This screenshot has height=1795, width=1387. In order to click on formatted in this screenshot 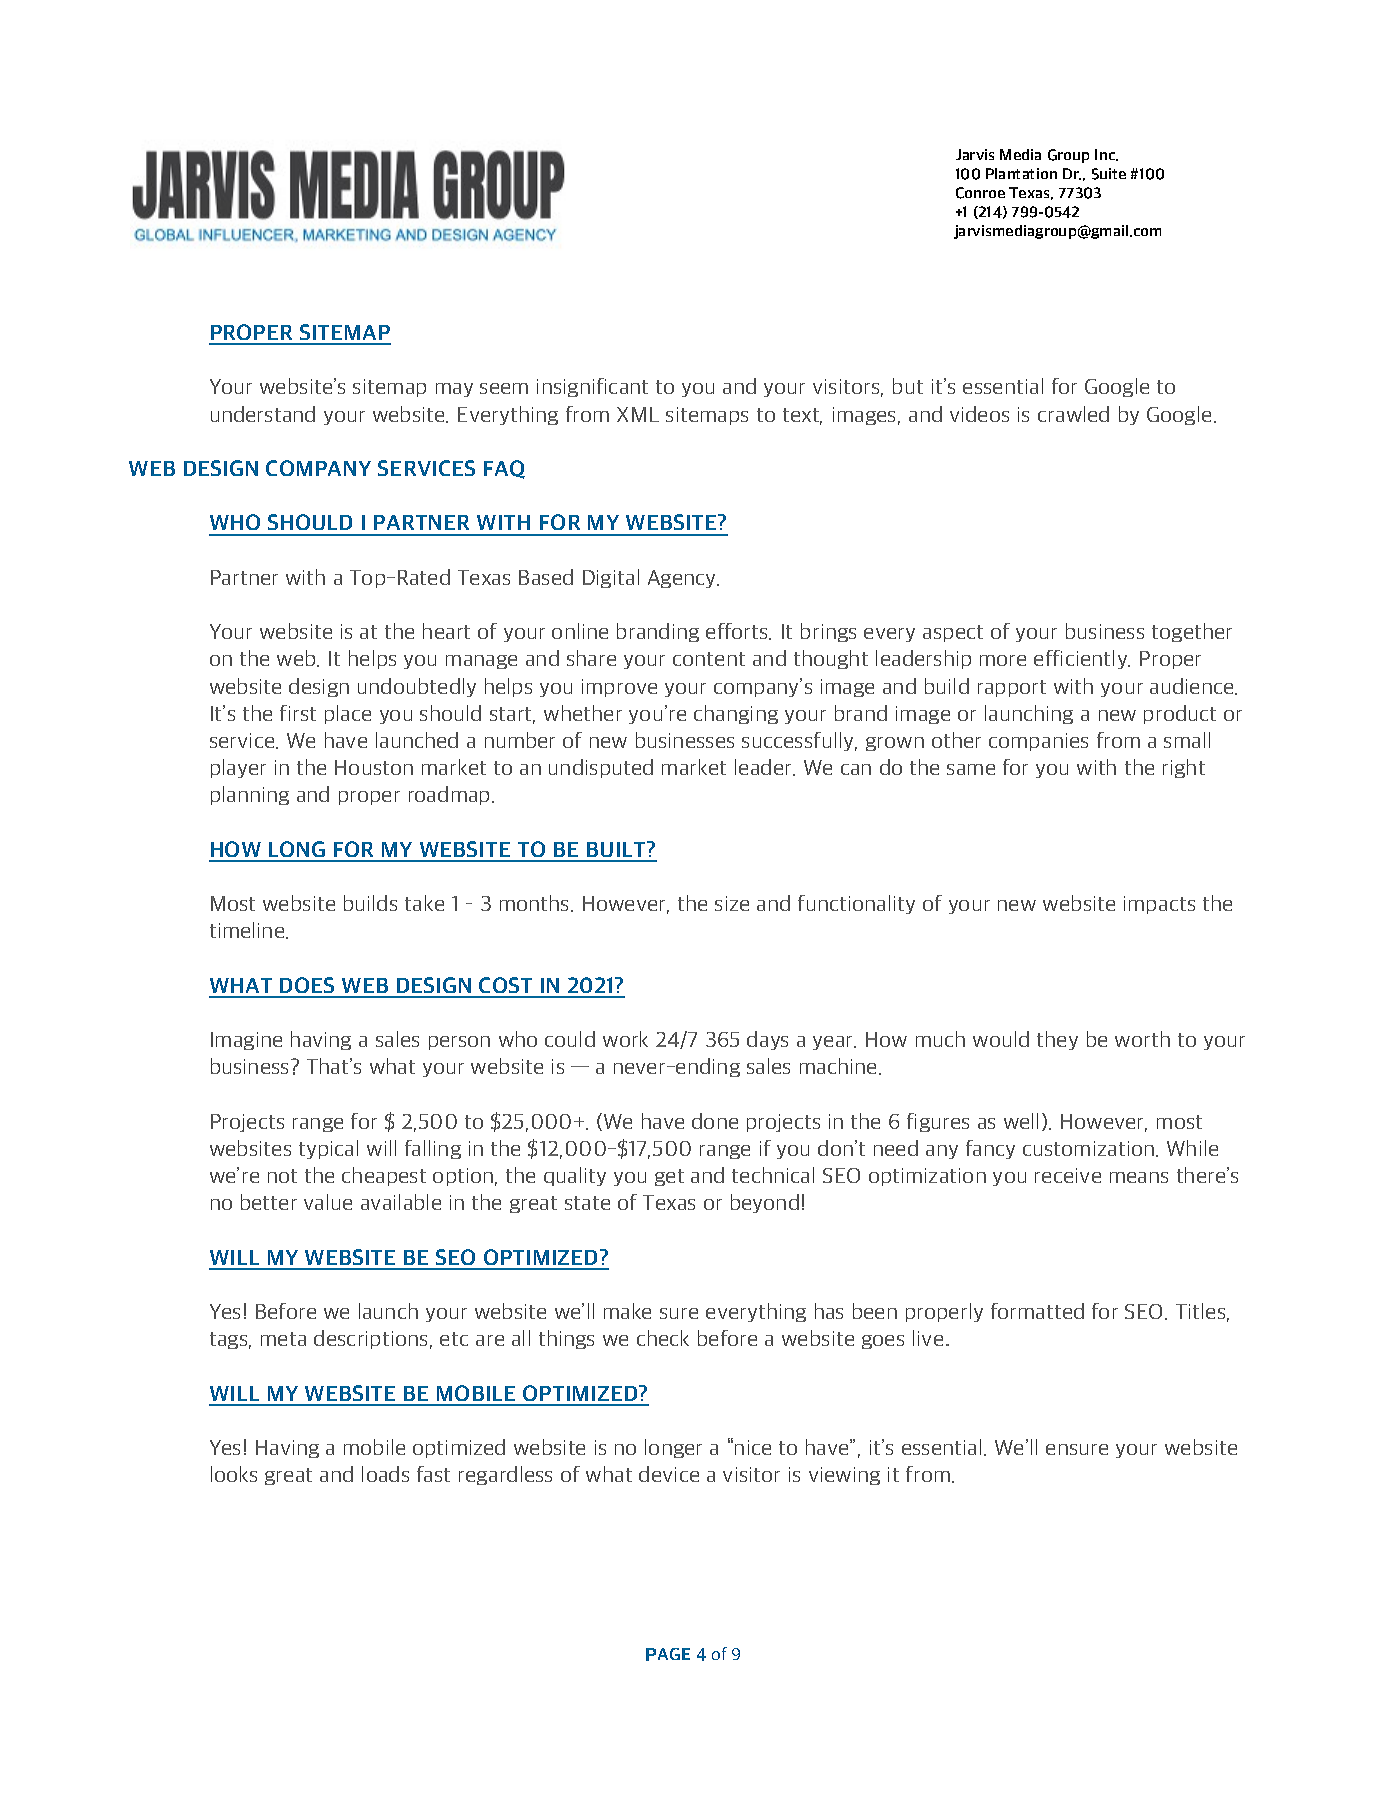, I will do `click(1037, 1311)`.
